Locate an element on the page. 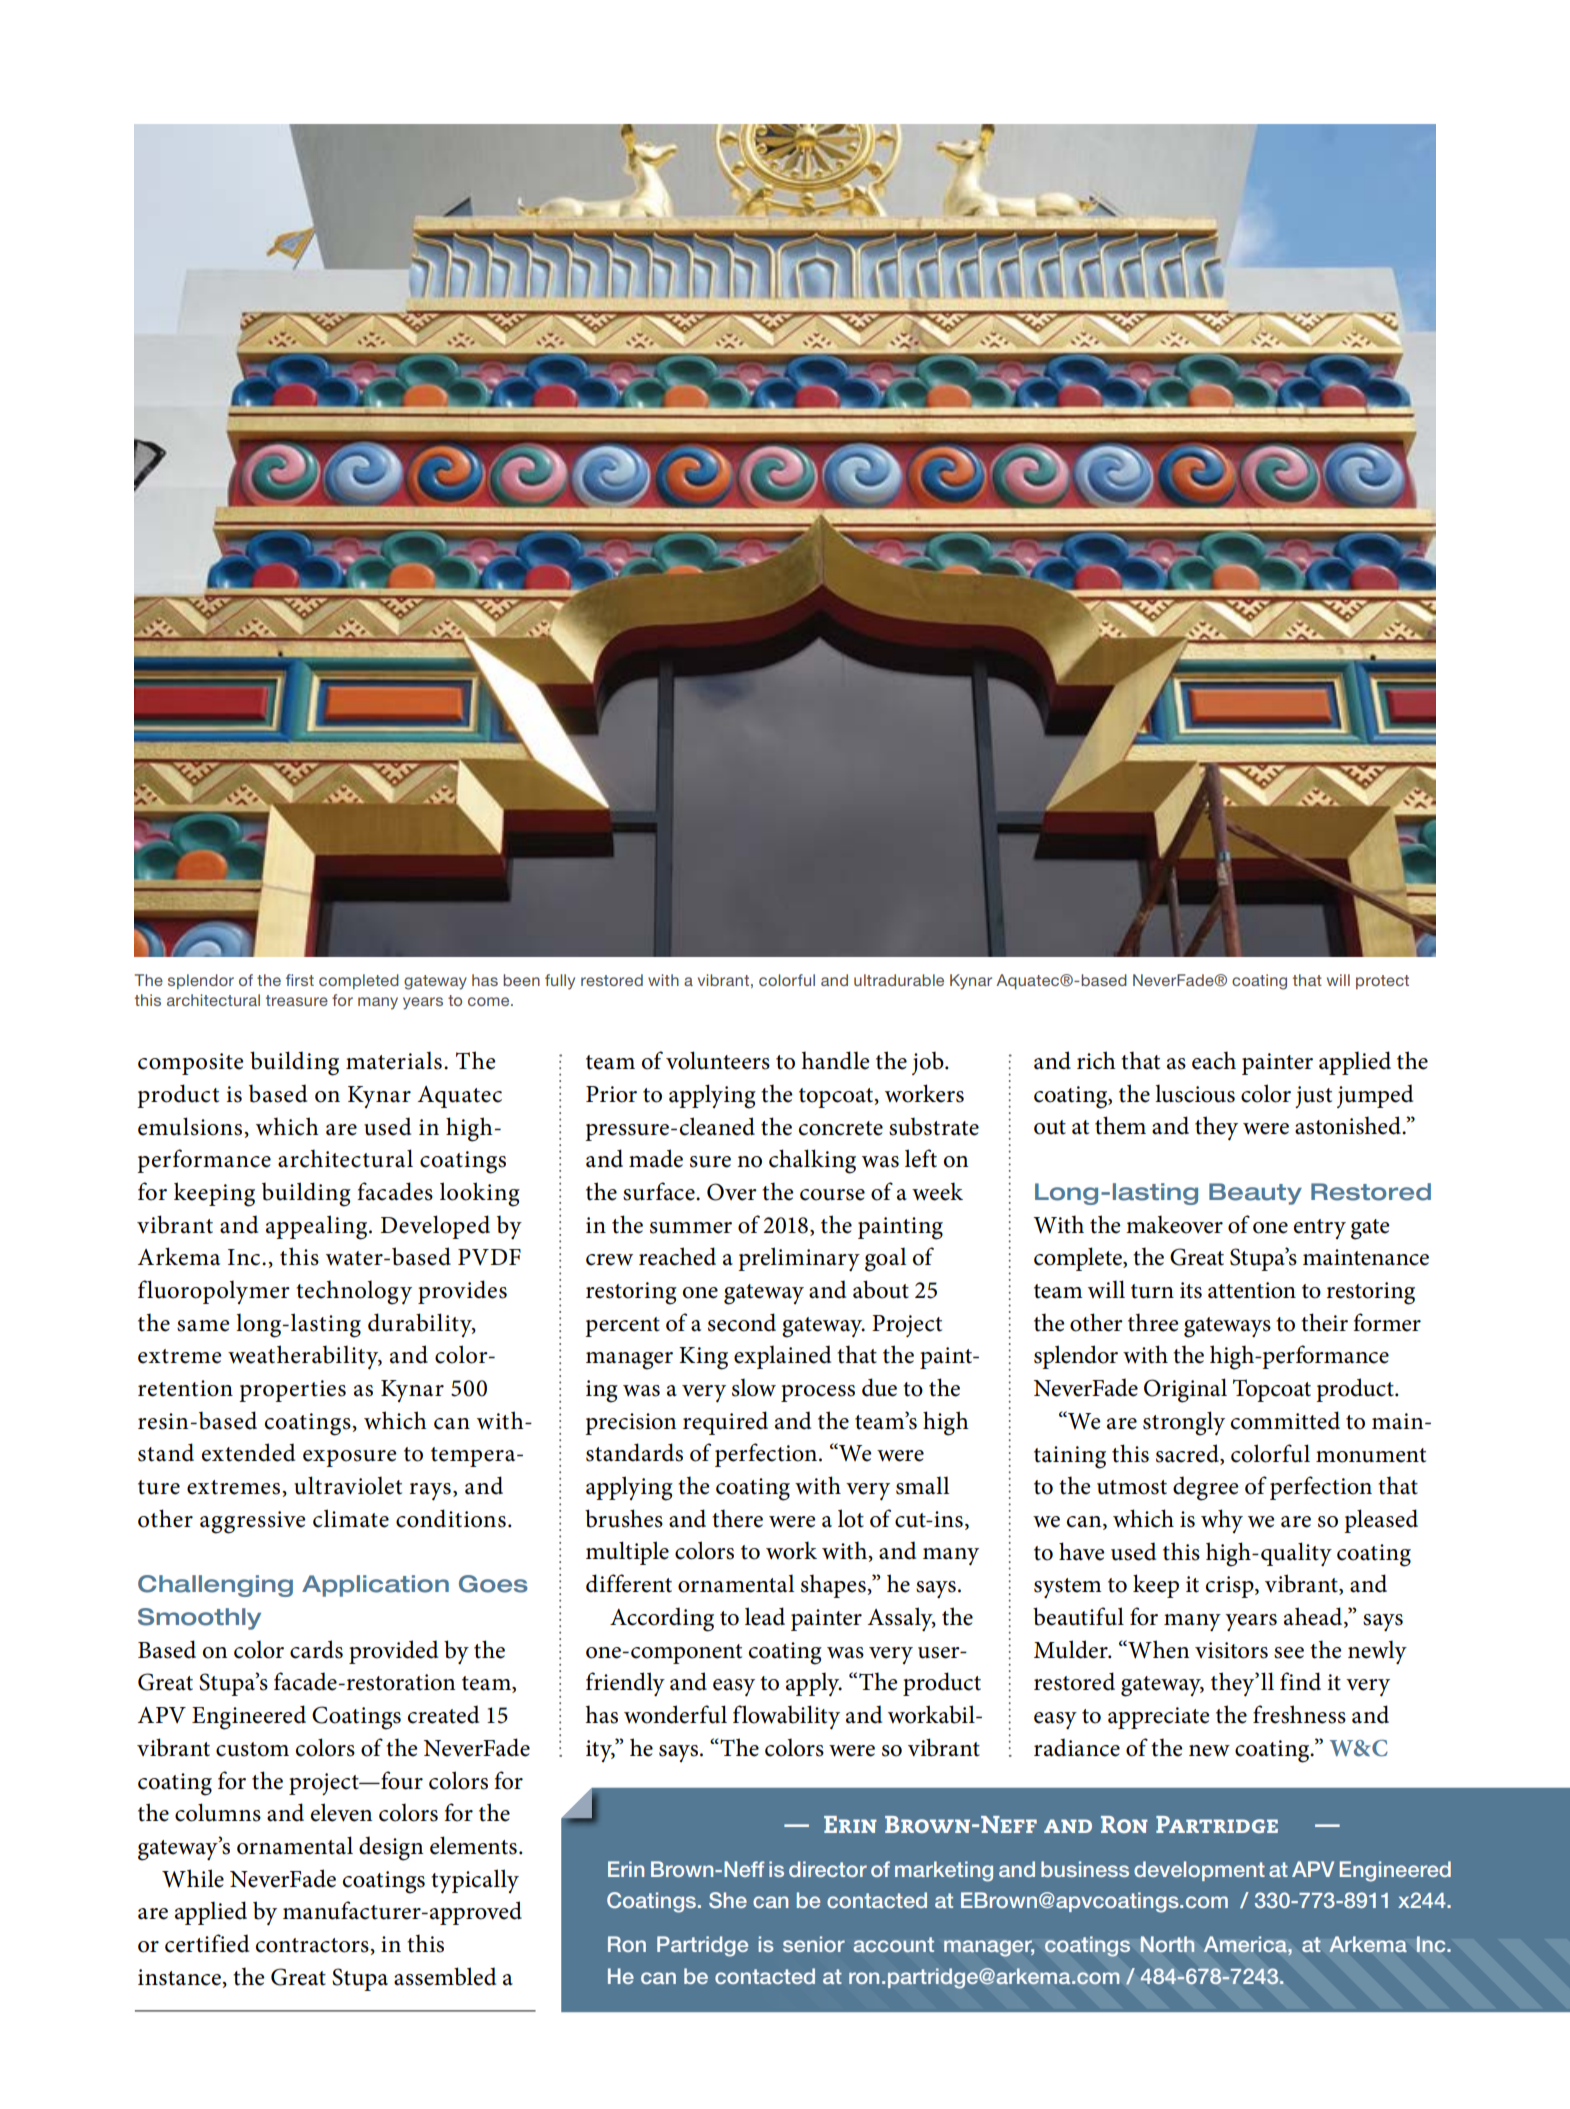  protect is located at coordinates (1382, 982).
